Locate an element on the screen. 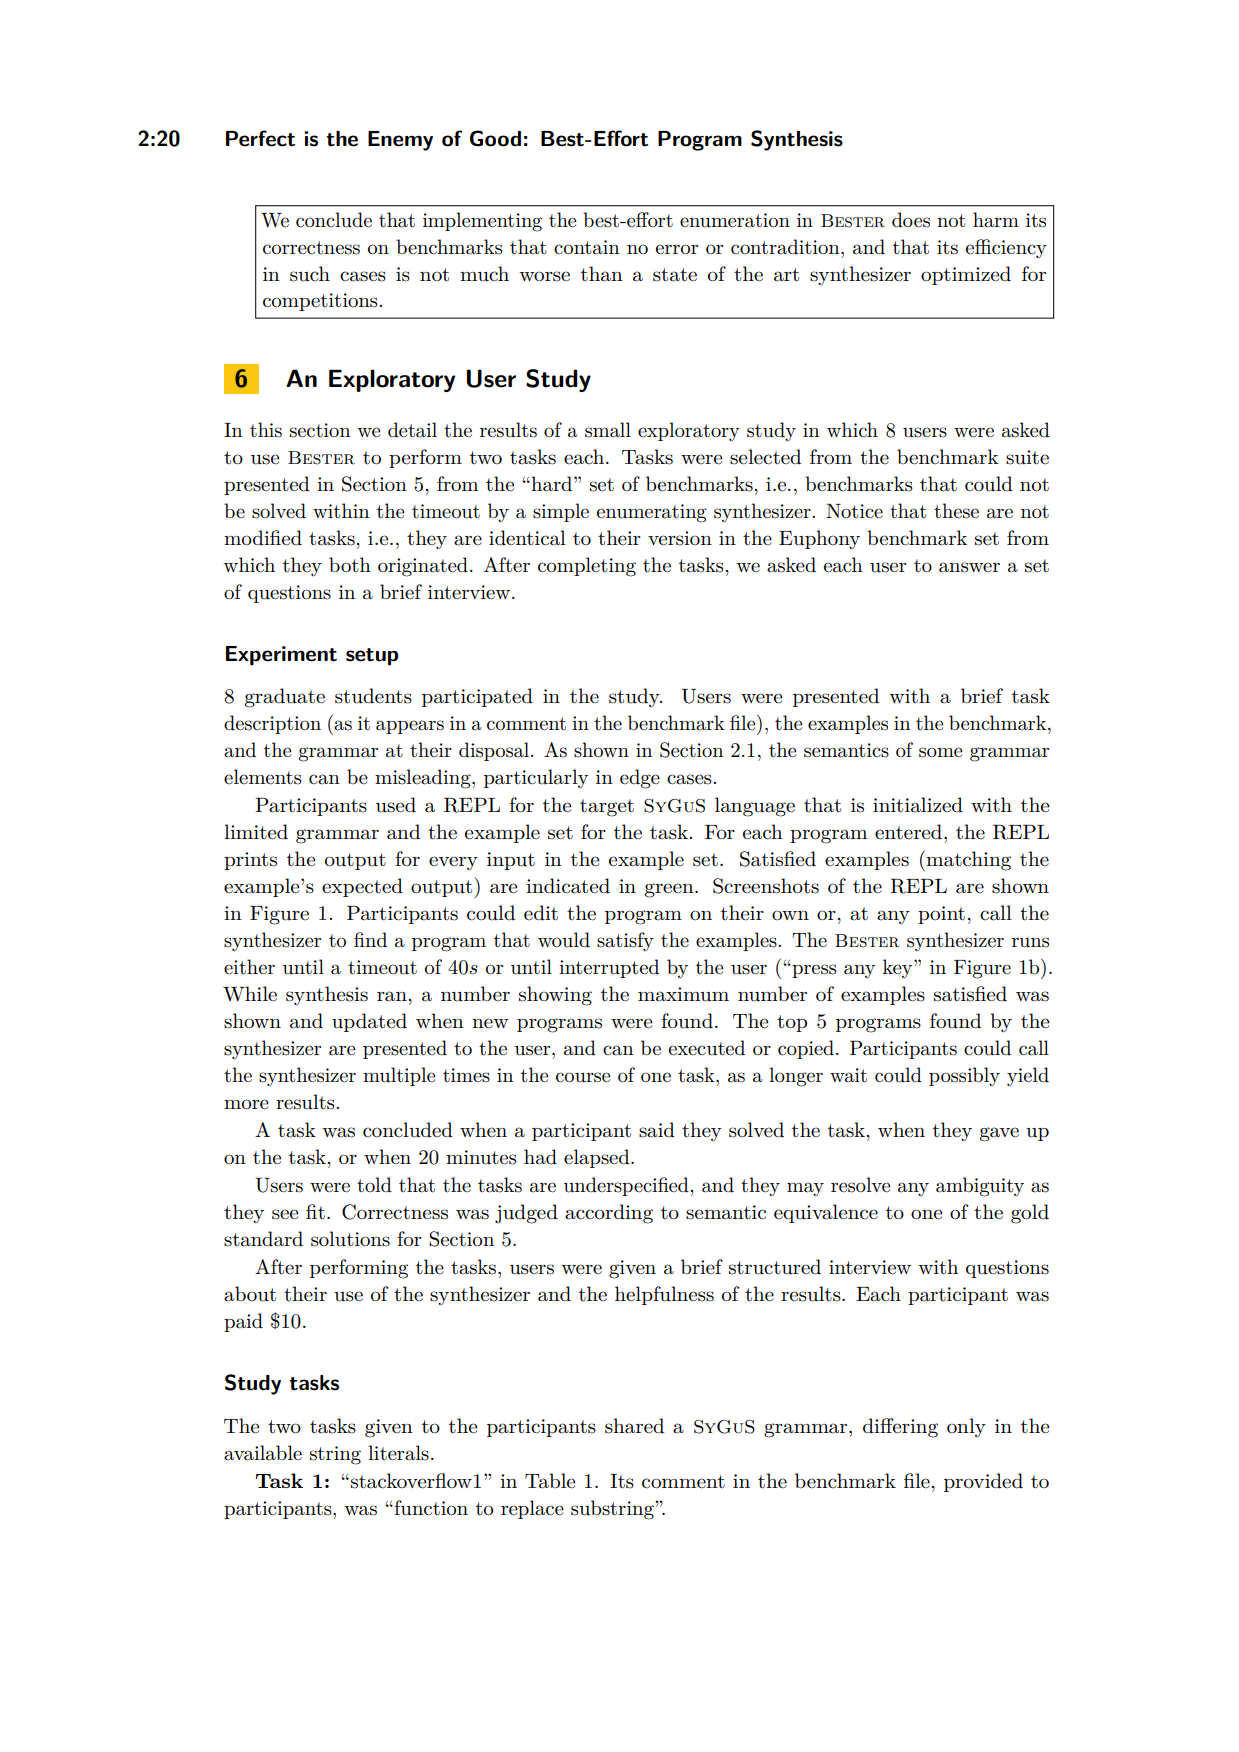 This screenshot has width=1239, height=1752. Enemy is located at coordinates (400, 141).
